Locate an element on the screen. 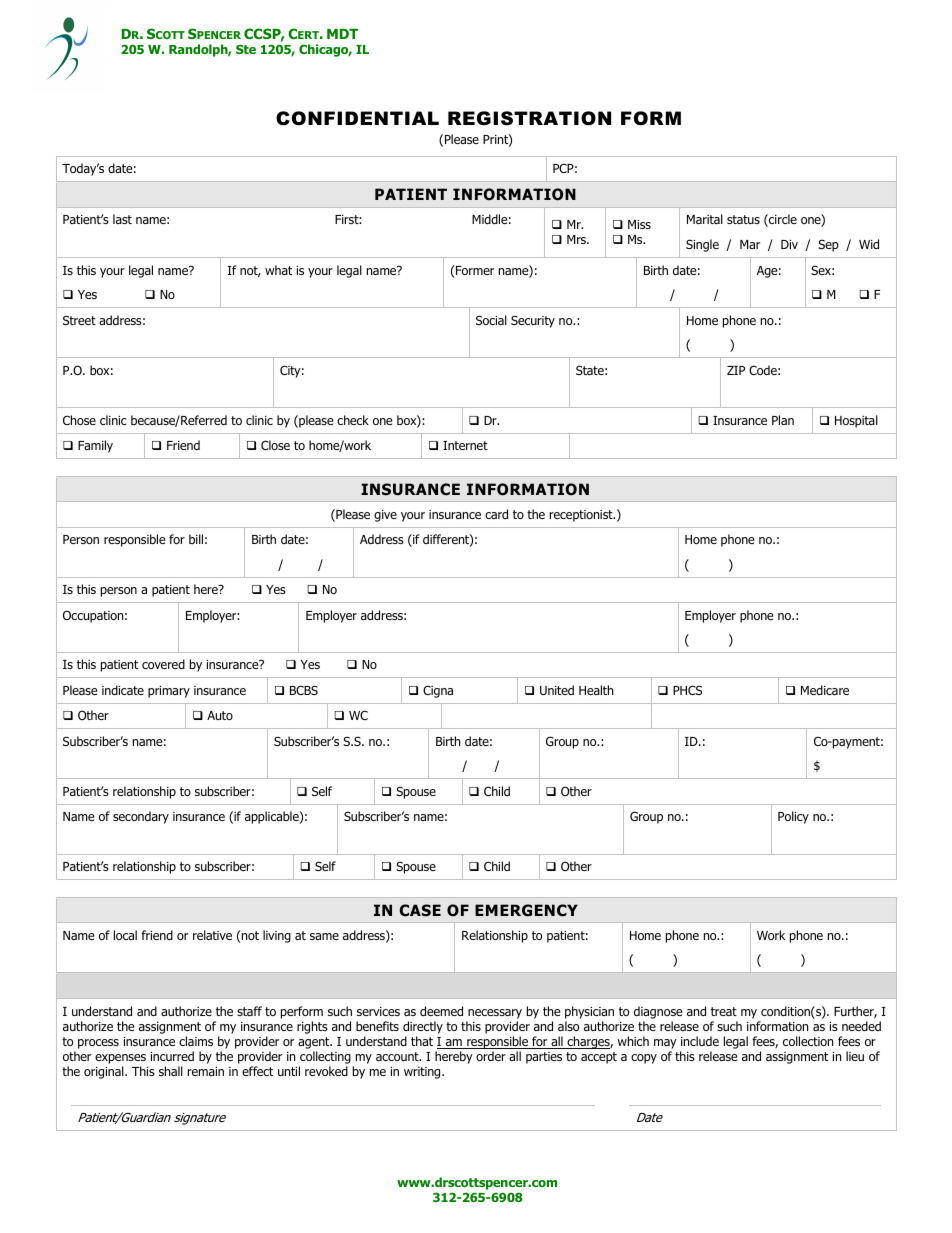  Plan is located at coordinates (783, 420).
